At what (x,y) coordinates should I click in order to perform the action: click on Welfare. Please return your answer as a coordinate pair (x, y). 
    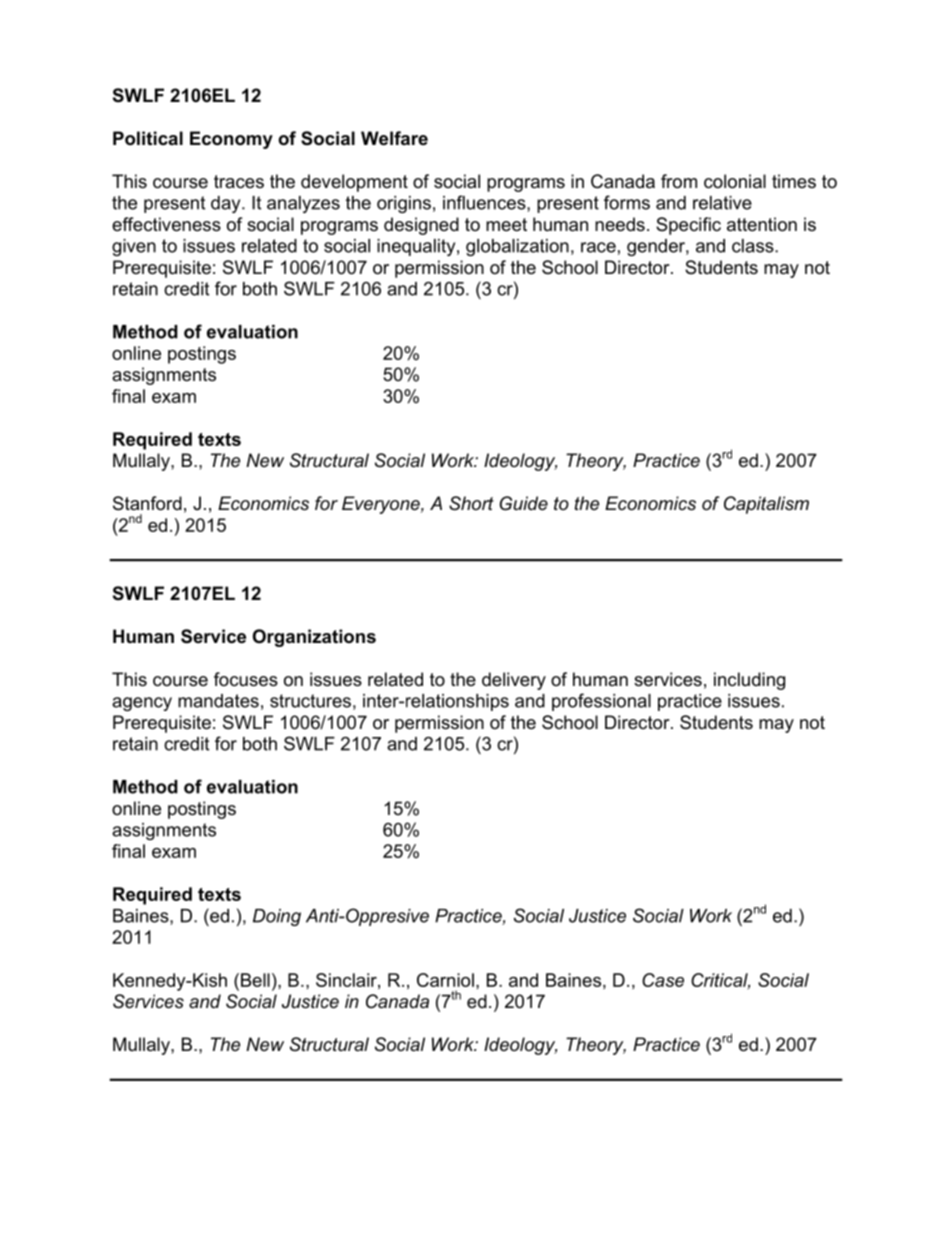
    Looking at the image, I should click on (394, 138).
